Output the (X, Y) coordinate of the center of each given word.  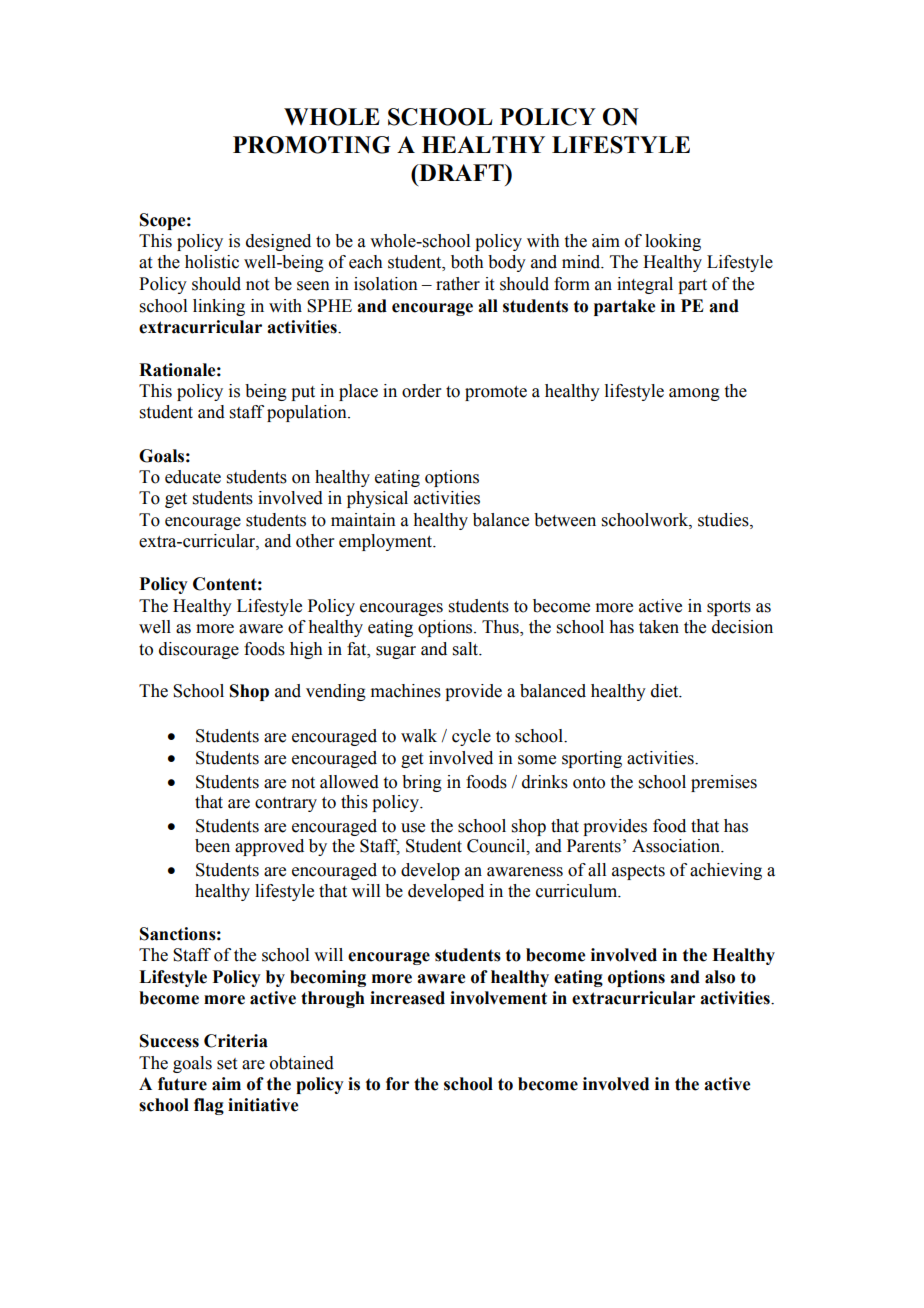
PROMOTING (312, 145)
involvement (498, 998)
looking (673, 242)
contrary (286, 804)
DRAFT (461, 172)
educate (193, 477)
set (227, 1064)
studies (724, 520)
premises (724, 783)
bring (422, 783)
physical (377, 499)
